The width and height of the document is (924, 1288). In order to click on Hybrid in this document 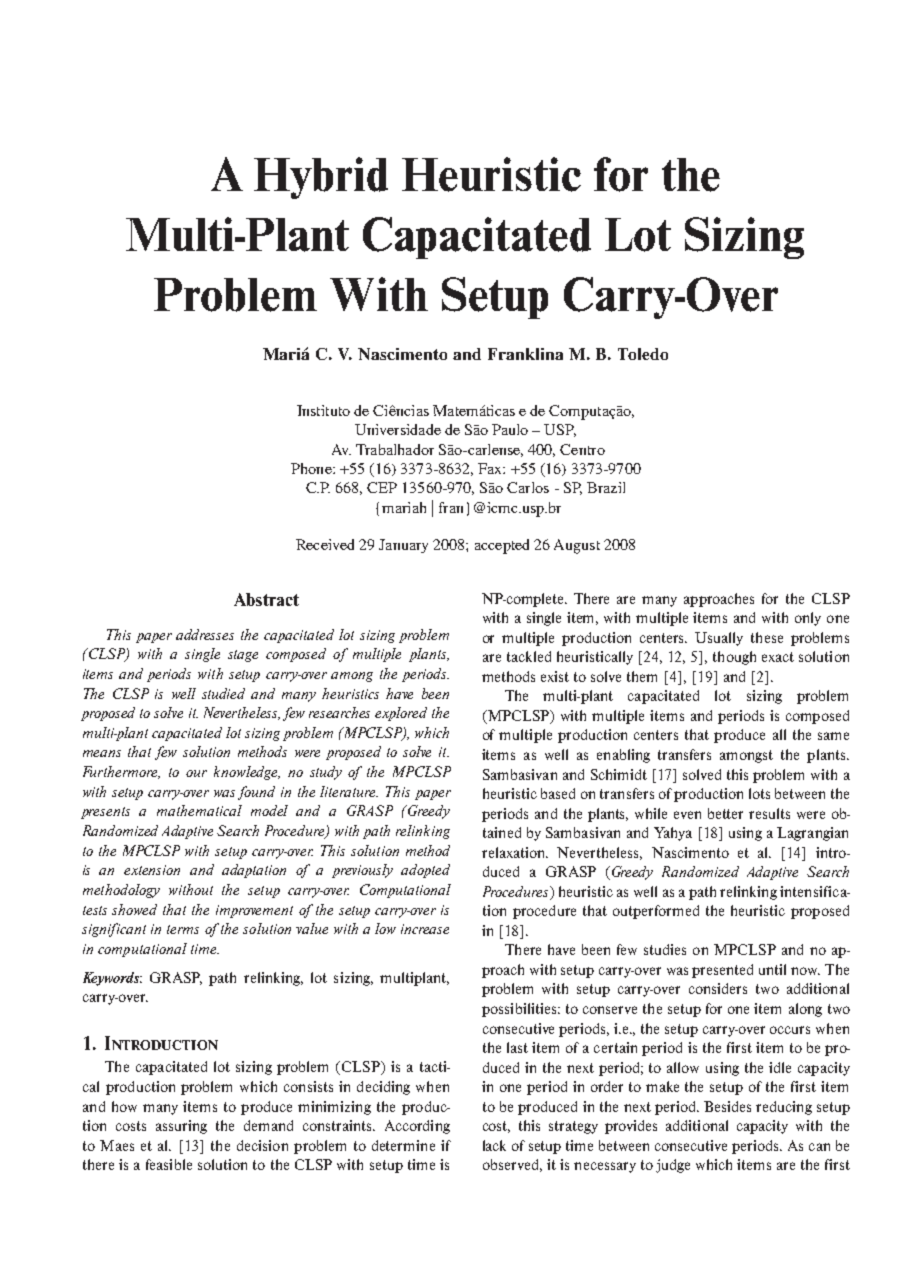, I will do `click(321, 178)`.
